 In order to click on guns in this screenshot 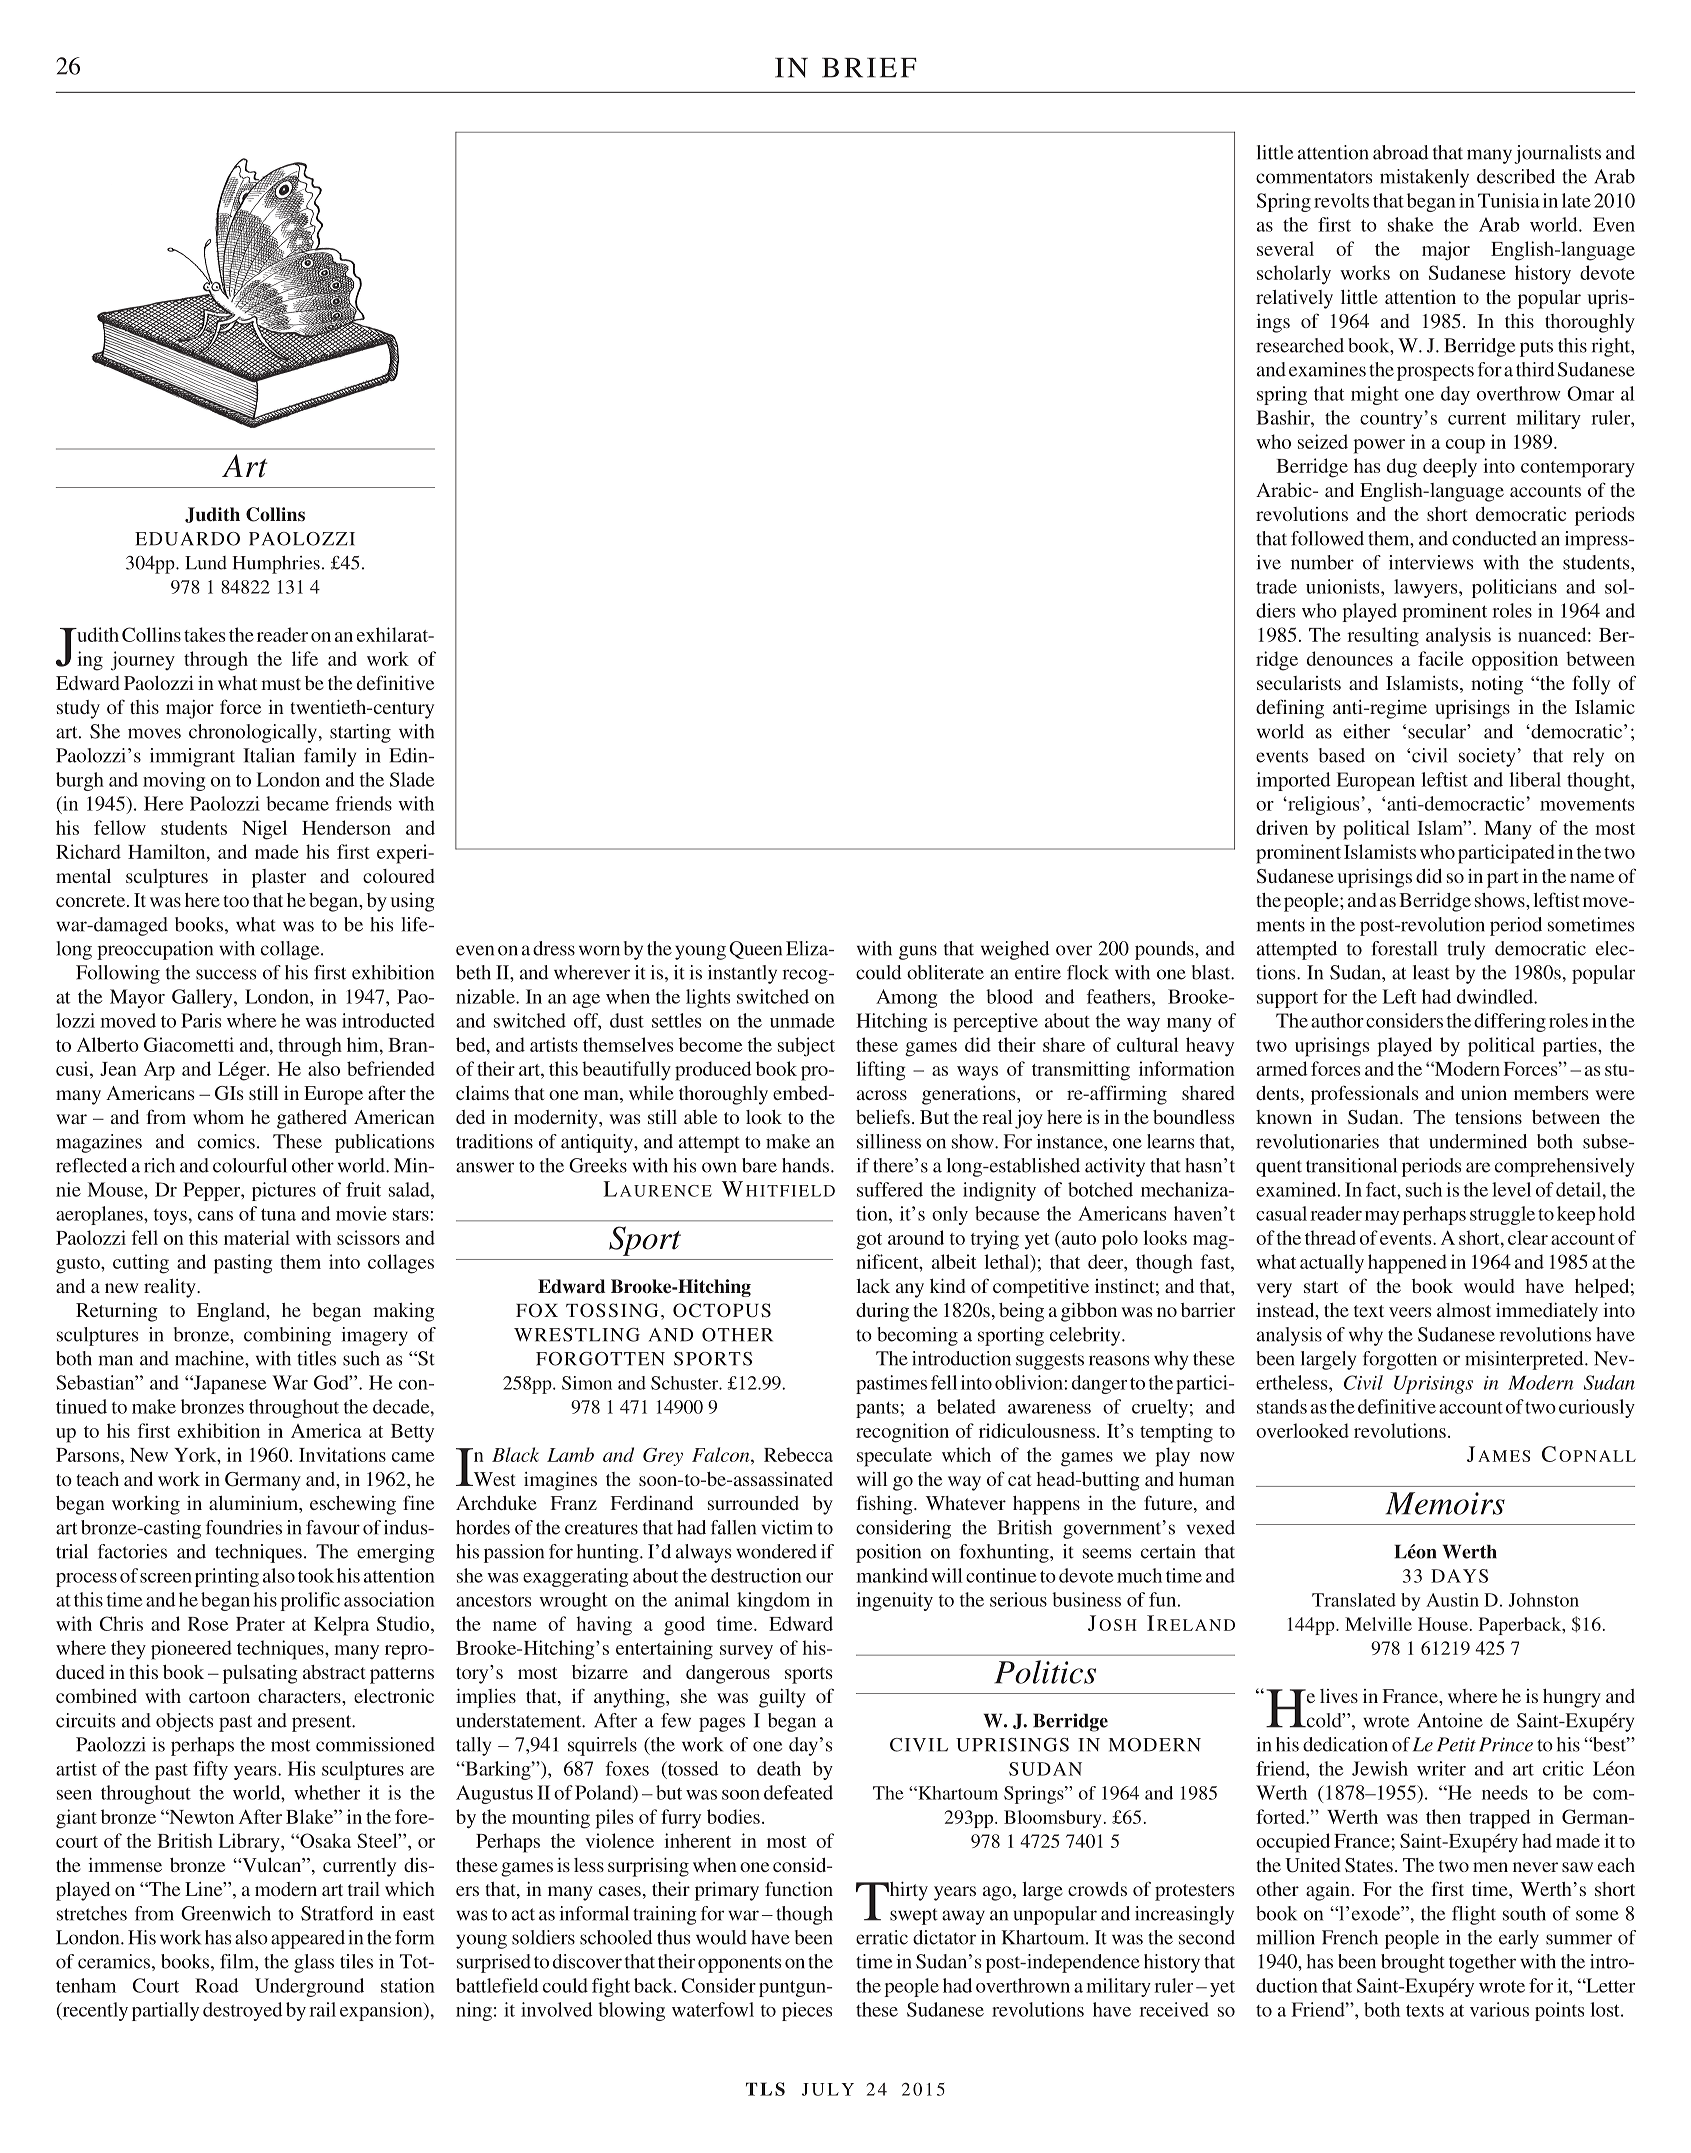, I will do `click(918, 952)`.
